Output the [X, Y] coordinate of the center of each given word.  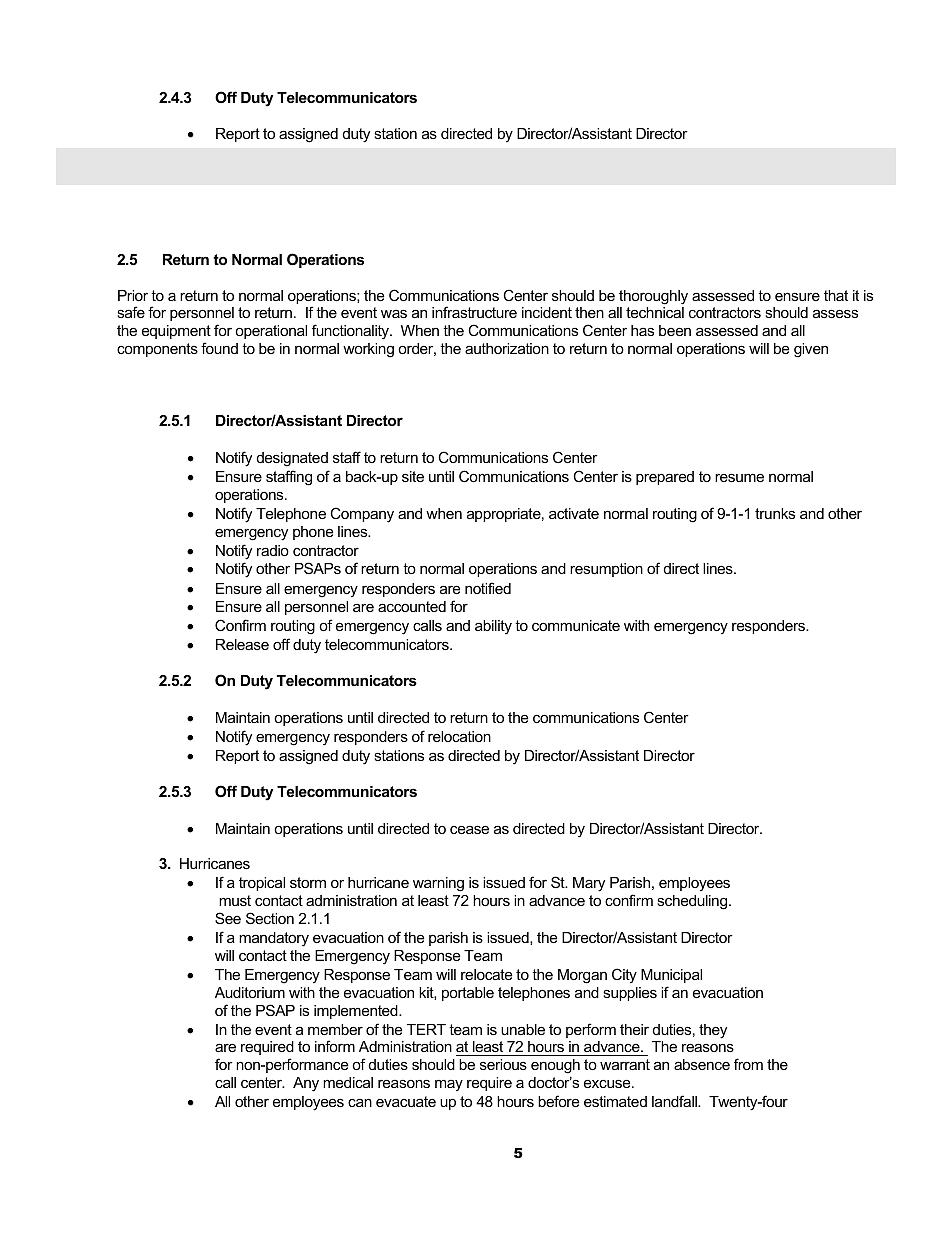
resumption [606, 570]
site [413, 476]
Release [242, 644]
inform [335, 1046]
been [675, 330]
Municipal [671, 976]
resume [739, 477]
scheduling [693, 902]
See [228, 918]
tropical [262, 884]
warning [438, 884]
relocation [459, 736]
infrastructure [474, 312]
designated [292, 459]
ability [493, 627]
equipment [176, 332]
